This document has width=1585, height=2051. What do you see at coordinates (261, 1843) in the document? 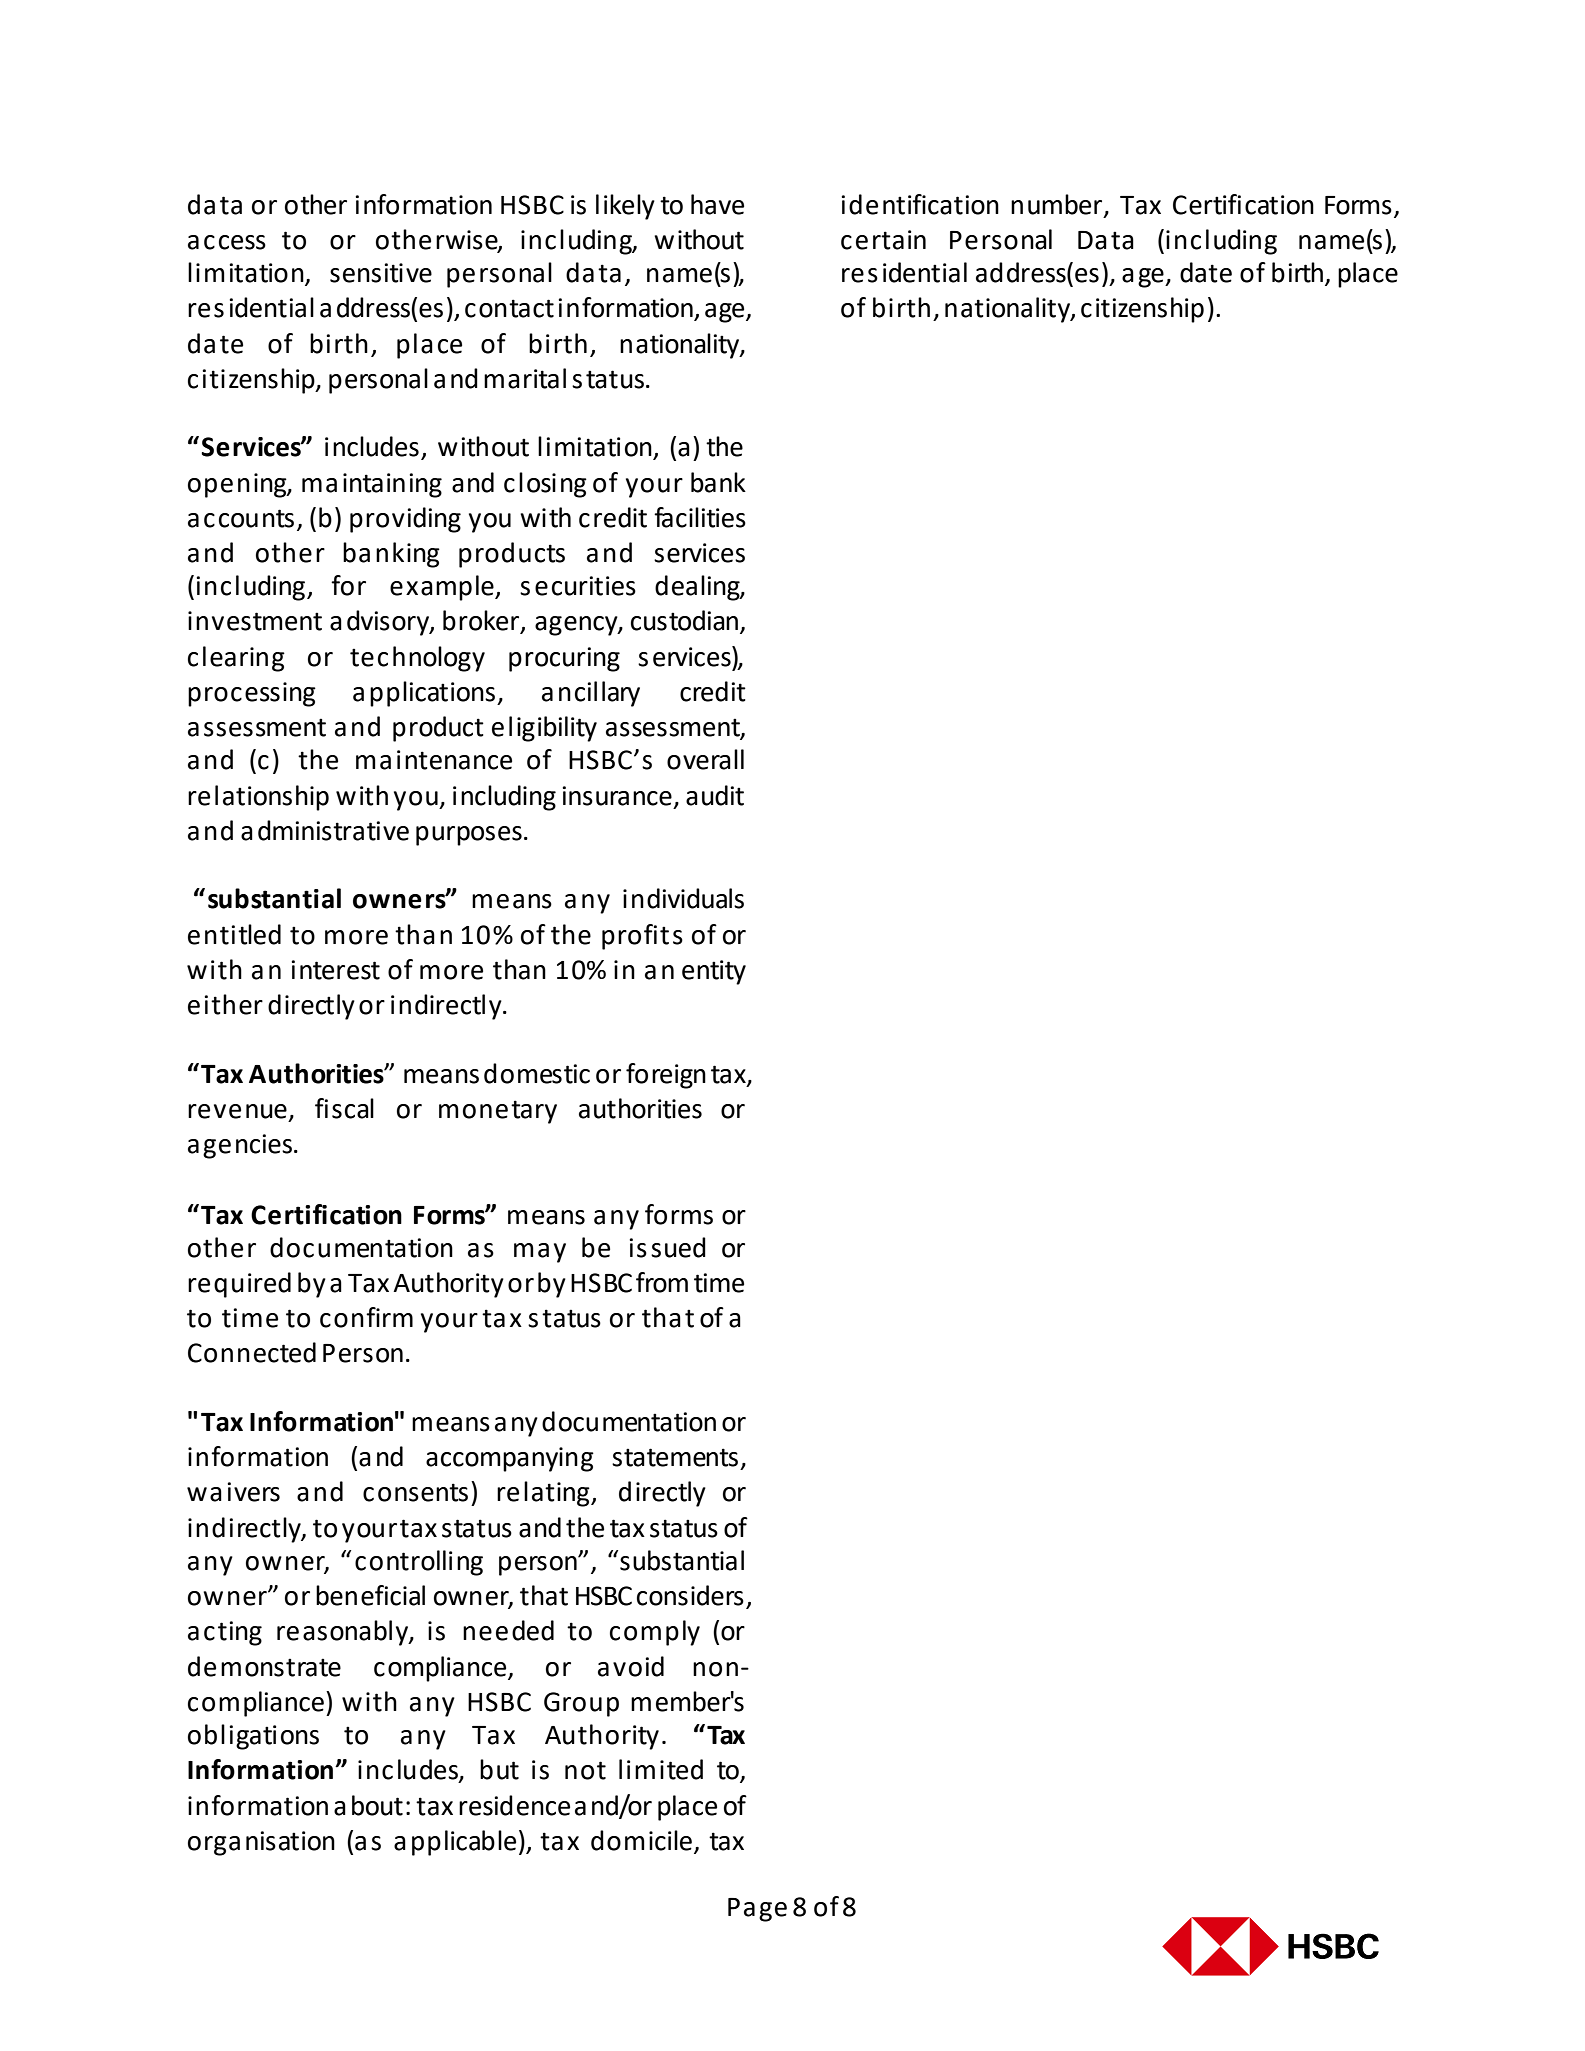
I see `organisation` at bounding box center [261, 1843].
